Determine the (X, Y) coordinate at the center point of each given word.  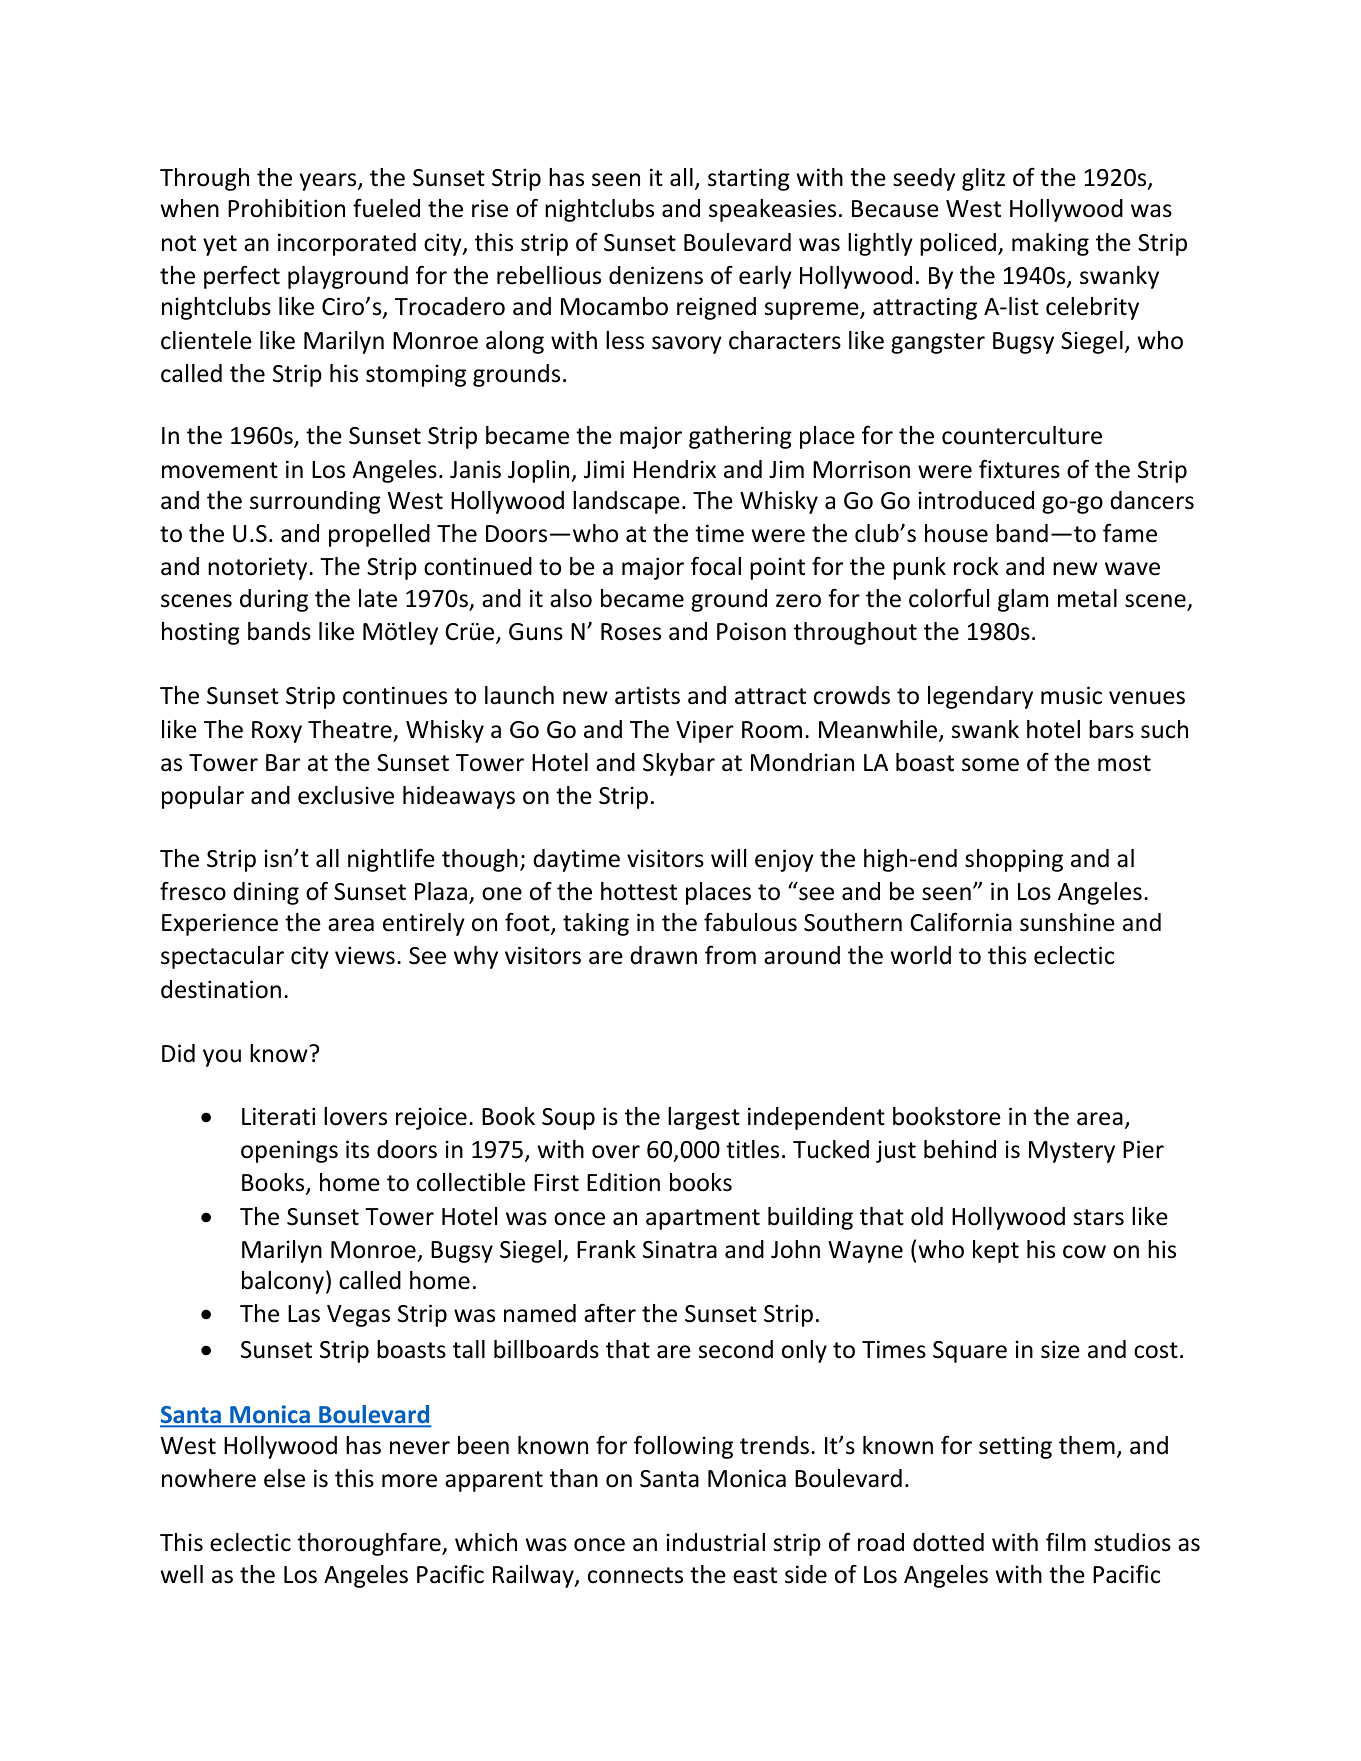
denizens (656, 275)
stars (1099, 1217)
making (1050, 244)
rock (976, 566)
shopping (1014, 860)
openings (289, 1151)
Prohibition (286, 208)
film (1066, 1542)
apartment (703, 1219)
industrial (716, 1542)
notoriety (259, 568)
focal (716, 566)
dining (266, 893)
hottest (639, 891)
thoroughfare (370, 1544)
